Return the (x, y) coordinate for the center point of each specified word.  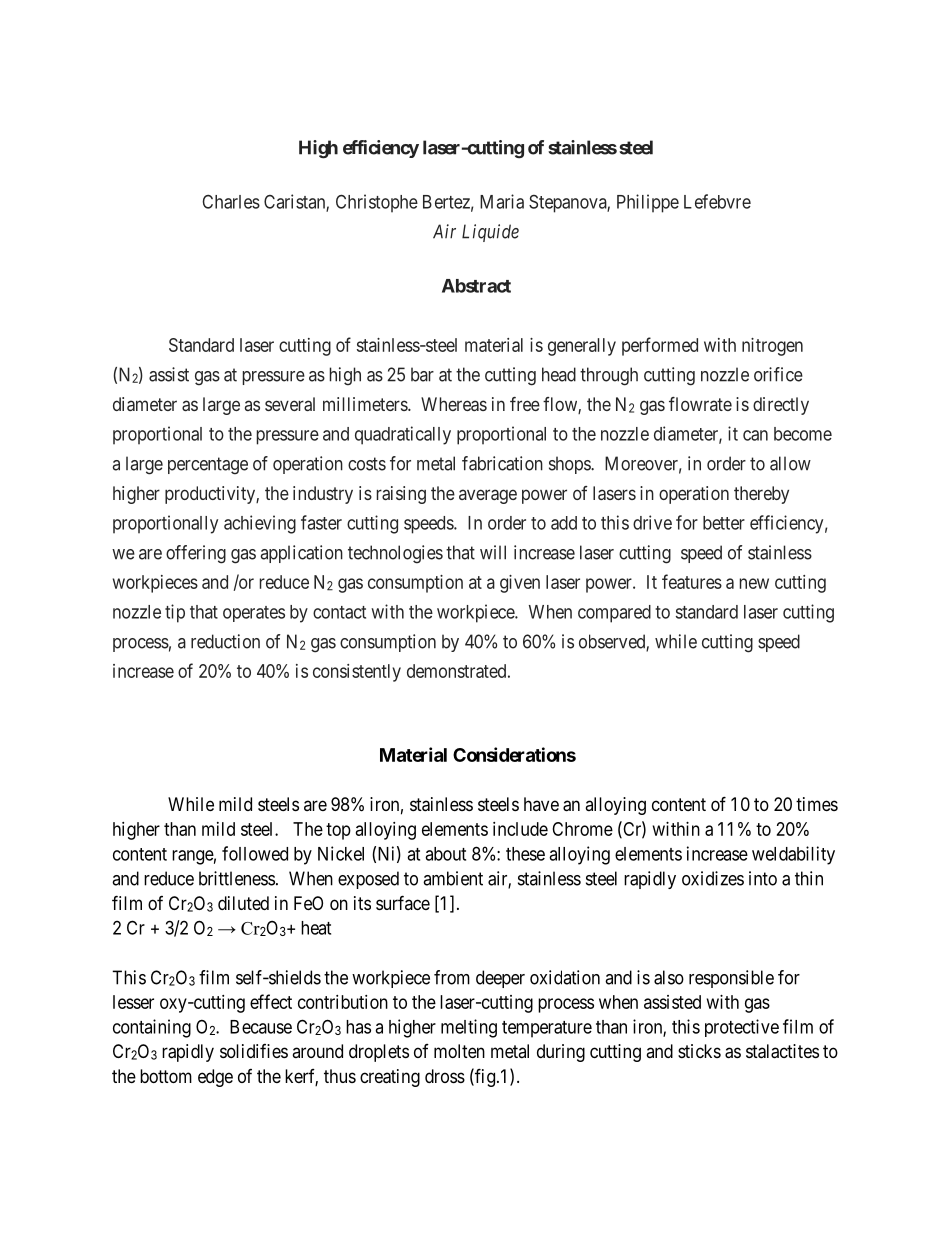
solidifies (254, 1051)
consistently (357, 673)
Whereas (454, 404)
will (493, 552)
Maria (502, 201)
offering (196, 554)
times (817, 804)
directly (781, 406)
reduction (225, 641)
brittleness (237, 878)
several (290, 404)
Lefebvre (717, 201)
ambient (453, 878)
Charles (231, 202)
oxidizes (713, 878)
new (754, 583)
